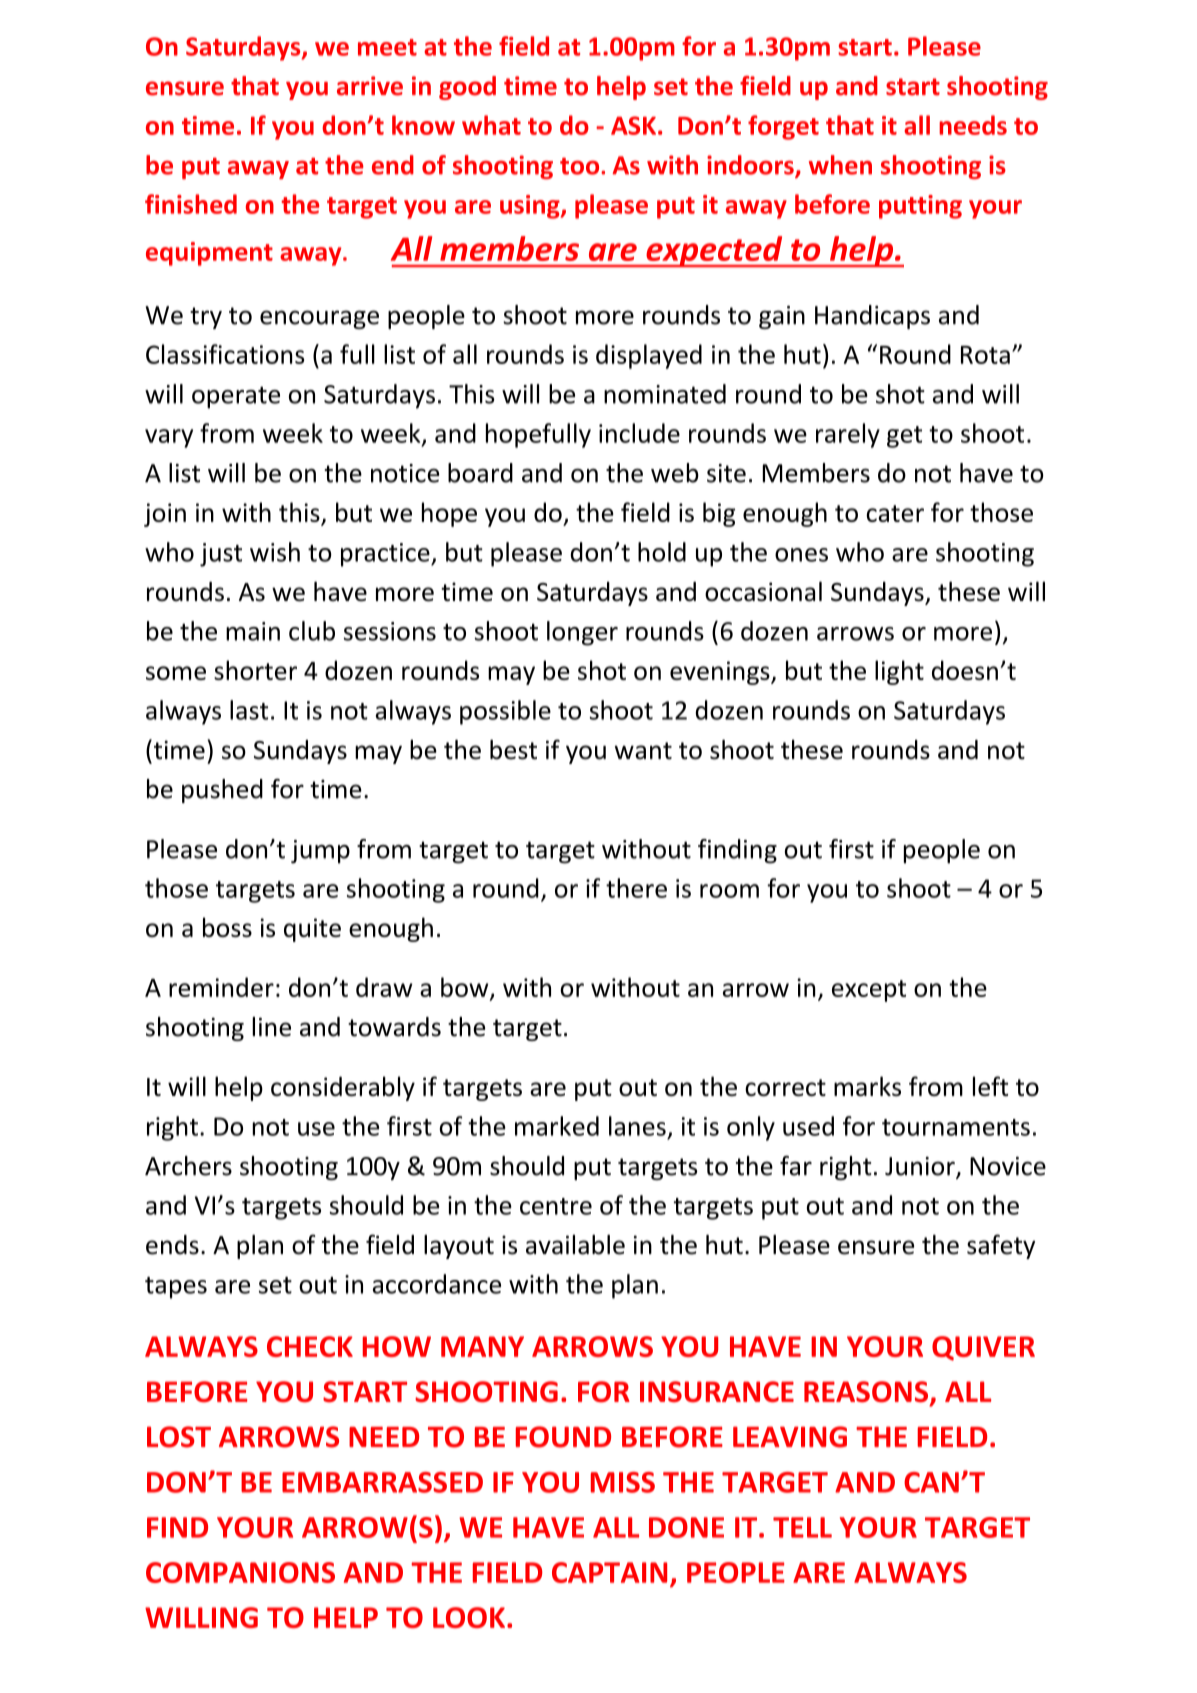 The height and width of the image is (1693, 1197). I want to click on jump, so click(320, 852).
